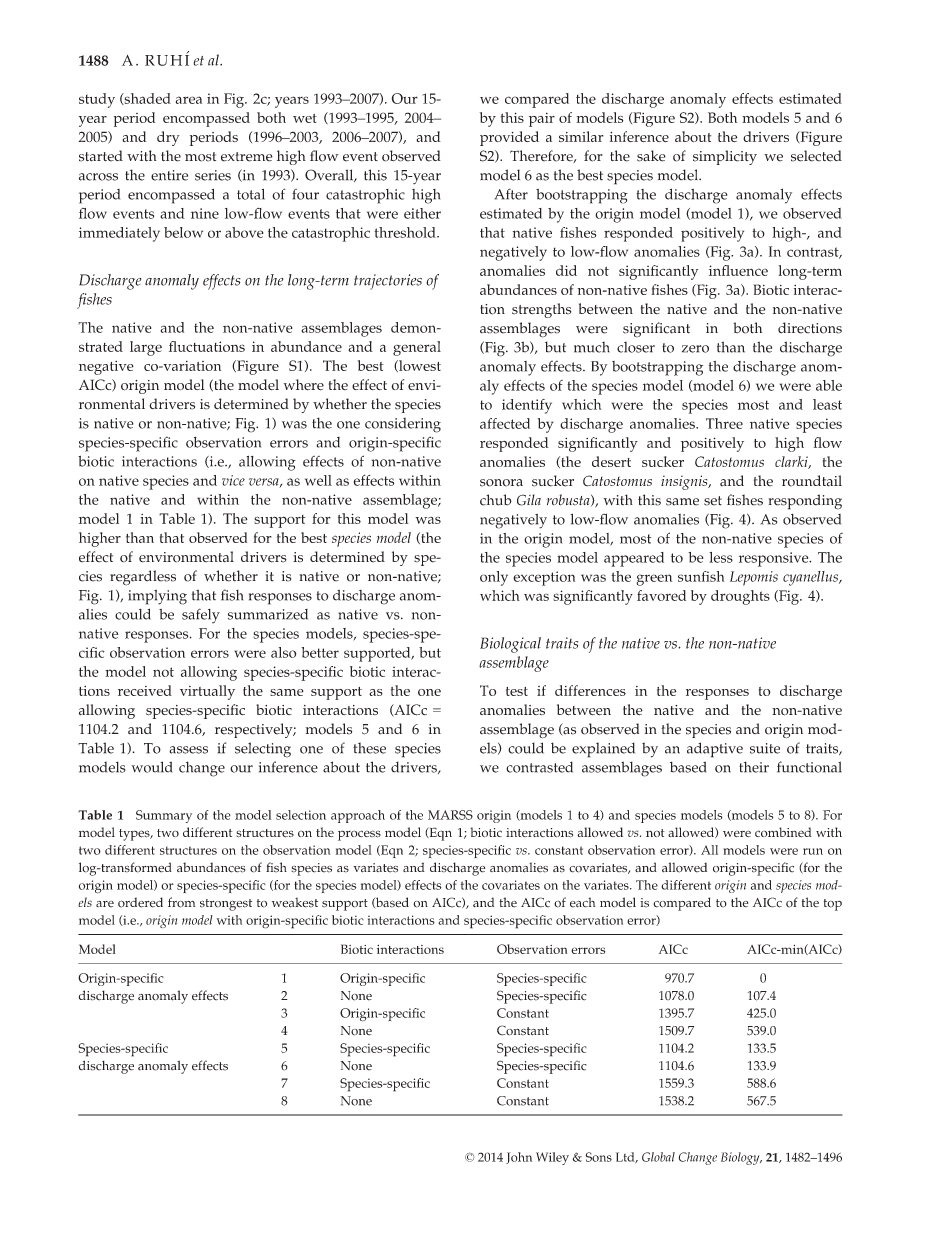  What do you see at coordinates (517, 691) in the screenshot?
I see `test` at bounding box center [517, 691].
